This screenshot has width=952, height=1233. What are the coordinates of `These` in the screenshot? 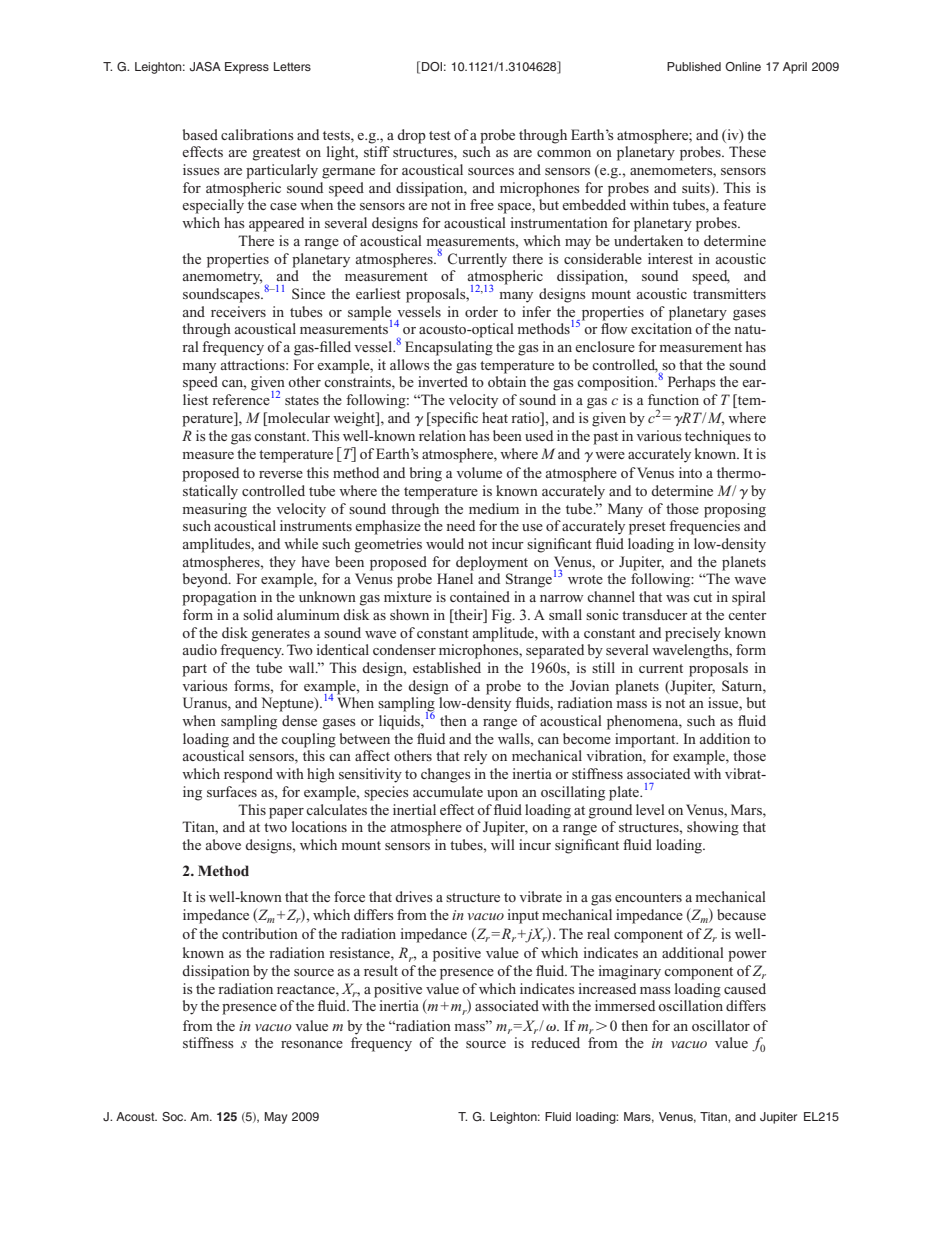 It's located at (747, 151).
